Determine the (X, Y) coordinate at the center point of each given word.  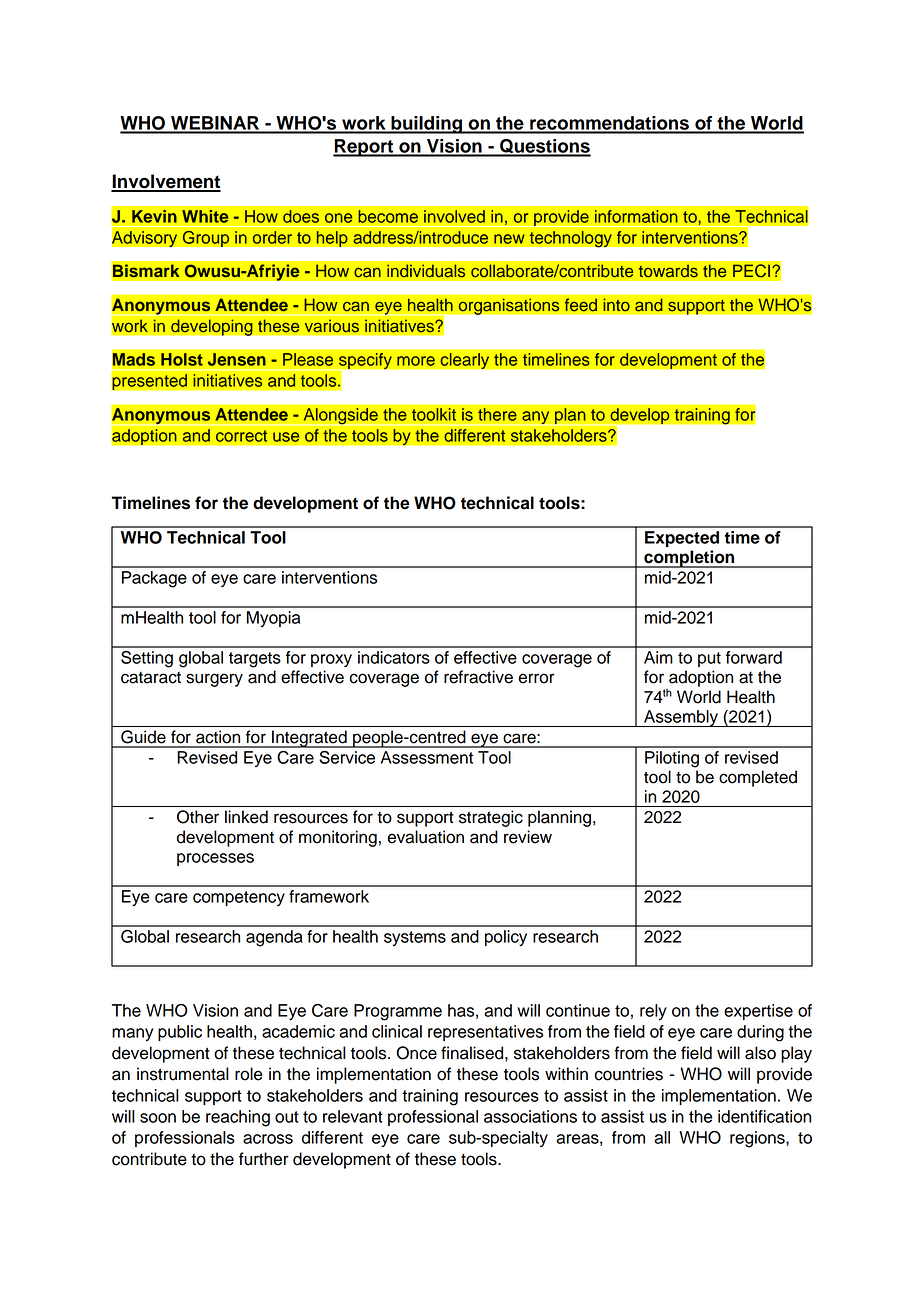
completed (758, 778)
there (497, 414)
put (709, 659)
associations (530, 1116)
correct (241, 436)
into (616, 305)
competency (239, 898)
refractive (478, 677)
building (427, 125)
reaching (238, 1118)
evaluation (425, 837)
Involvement (166, 182)
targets (255, 660)
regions (758, 1139)
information (636, 216)
